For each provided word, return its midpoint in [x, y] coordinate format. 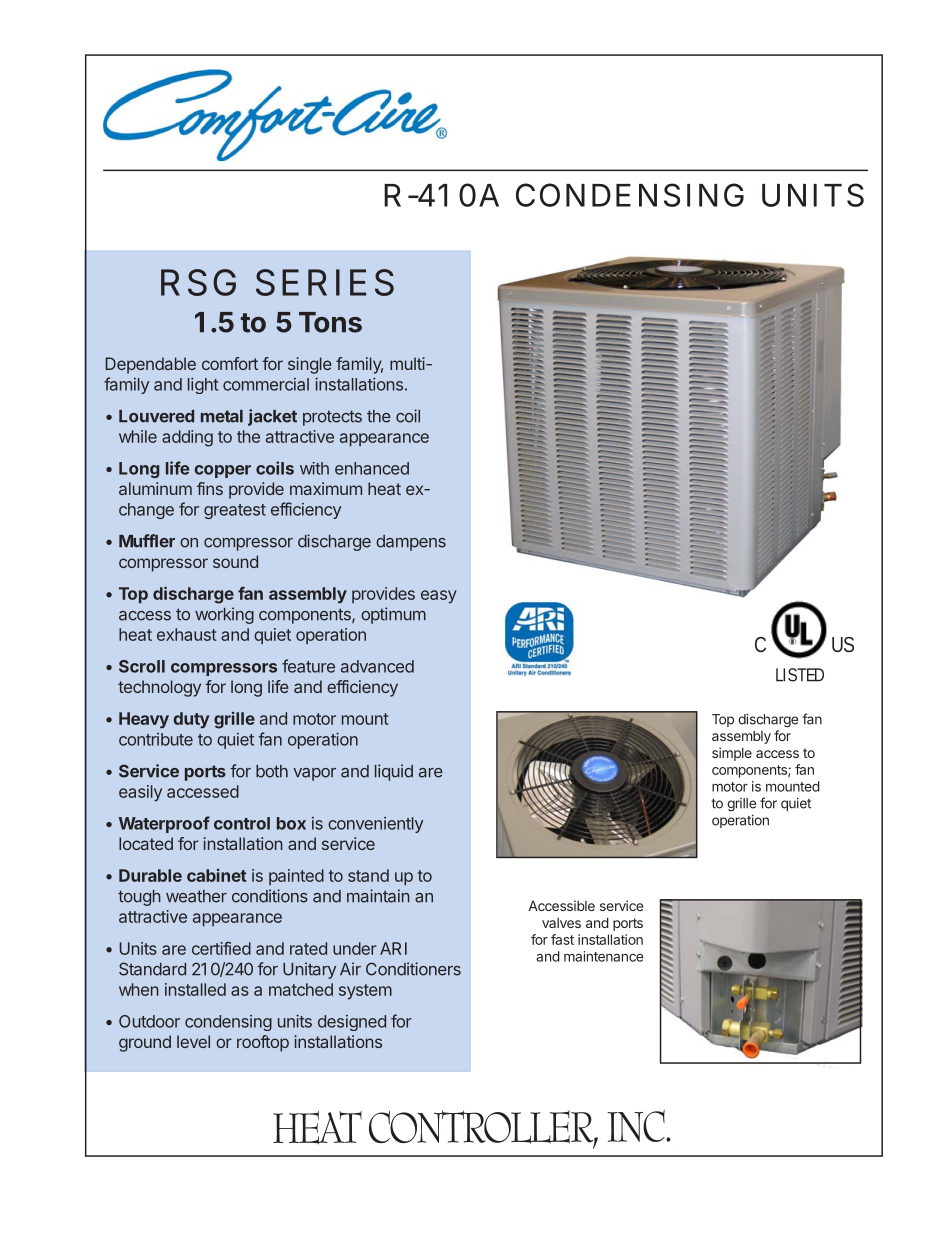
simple [732, 754]
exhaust [187, 634]
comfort [230, 363]
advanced [377, 666]
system [365, 992]
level [193, 1041]
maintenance [603, 956]
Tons [330, 322]
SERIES [325, 282]
